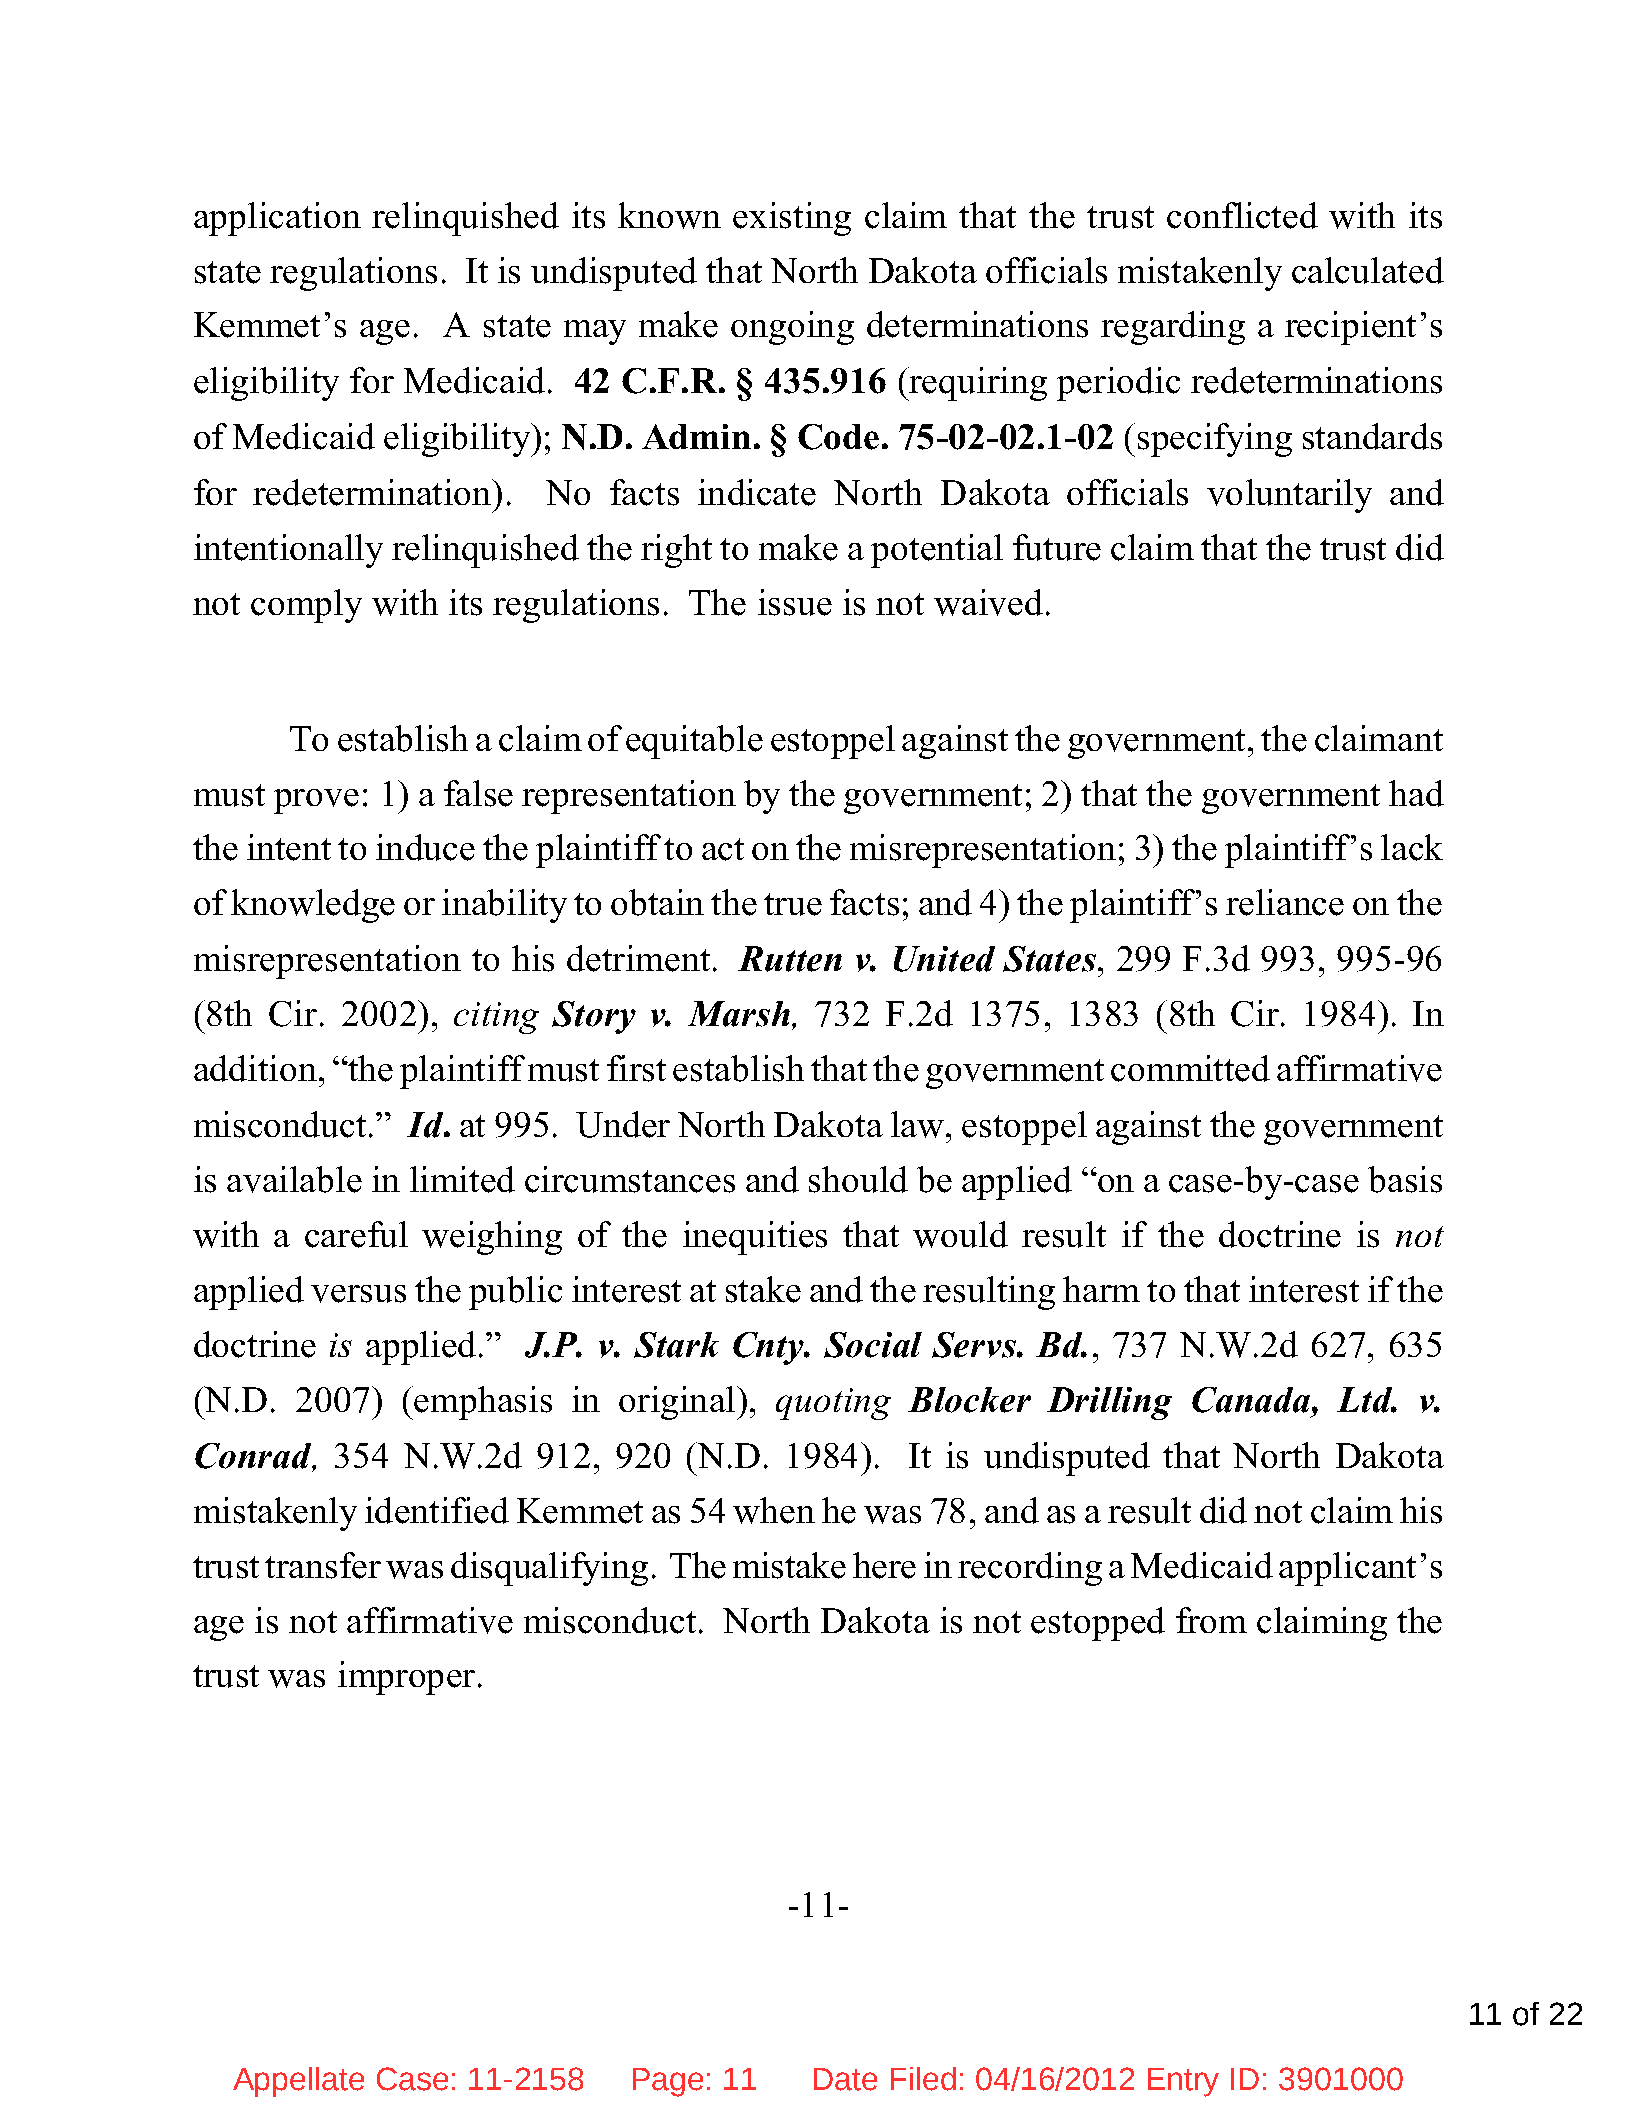 The width and height of the page is (1637, 2119). I want to click on existing, so click(792, 219).
